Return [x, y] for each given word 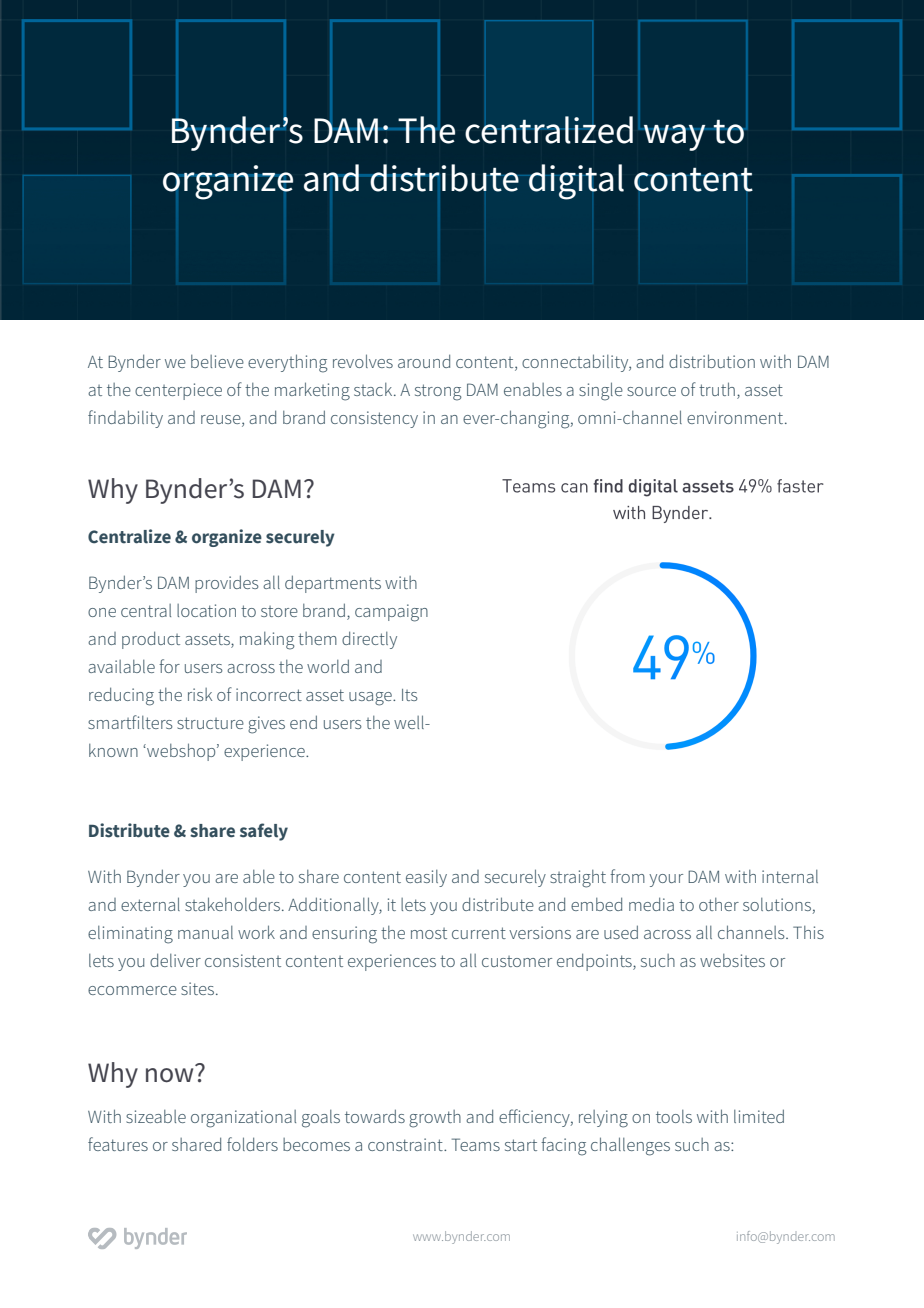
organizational [243, 1119]
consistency [374, 419]
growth [435, 1119]
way [674, 137]
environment [736, 417]
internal [790, 876]
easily [426, 878]
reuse [222, 420]
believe [217, 361]
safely [264, 832]
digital [576, 182]
